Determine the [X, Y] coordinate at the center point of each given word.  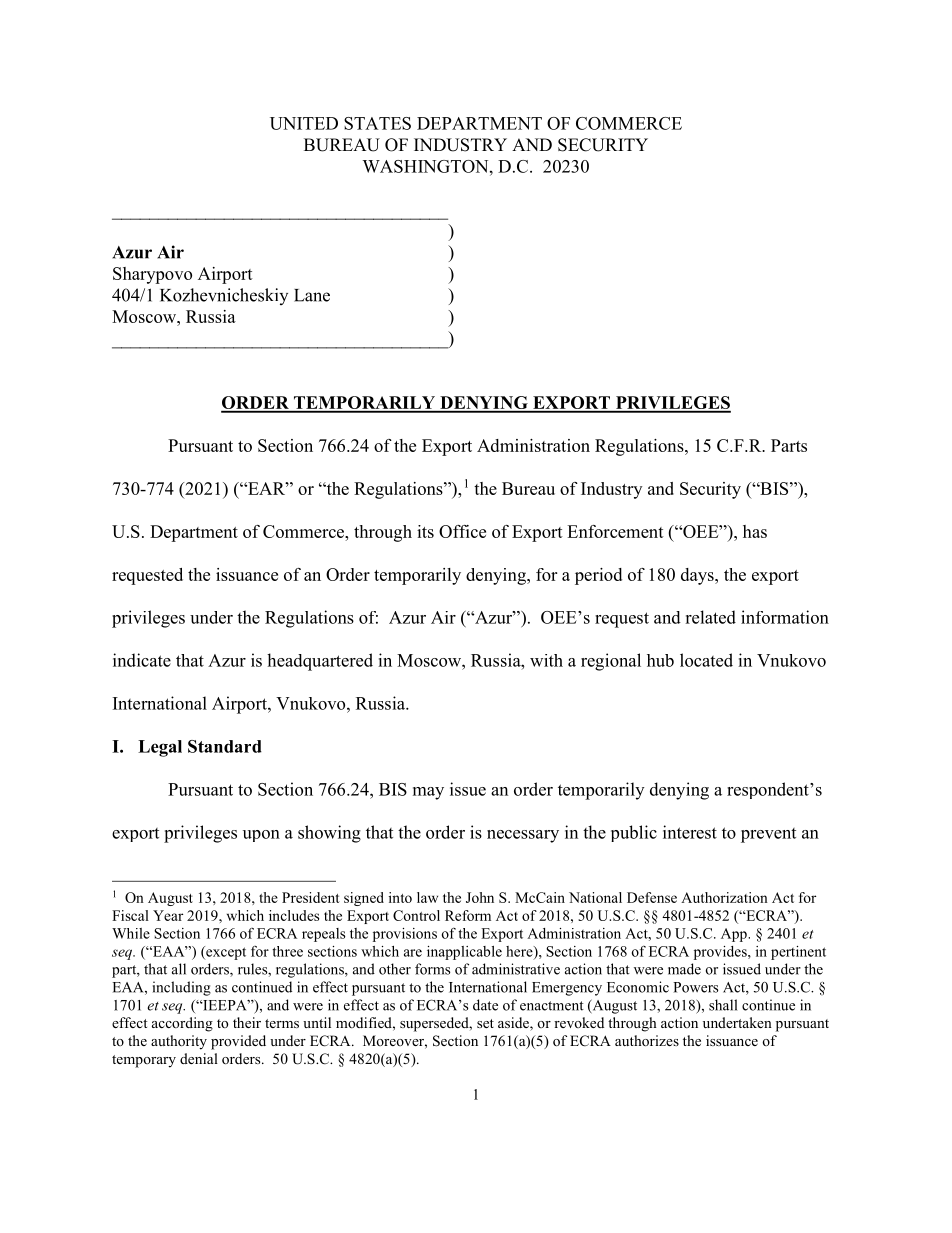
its [425, 531]
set [485, 1023]
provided [238, 1042]
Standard [225, 746]
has [755, 531]
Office [462, 531]
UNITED [304, 123]
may [428, 793]
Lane [312, 295]
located [706, 660]
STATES [377, 123]
